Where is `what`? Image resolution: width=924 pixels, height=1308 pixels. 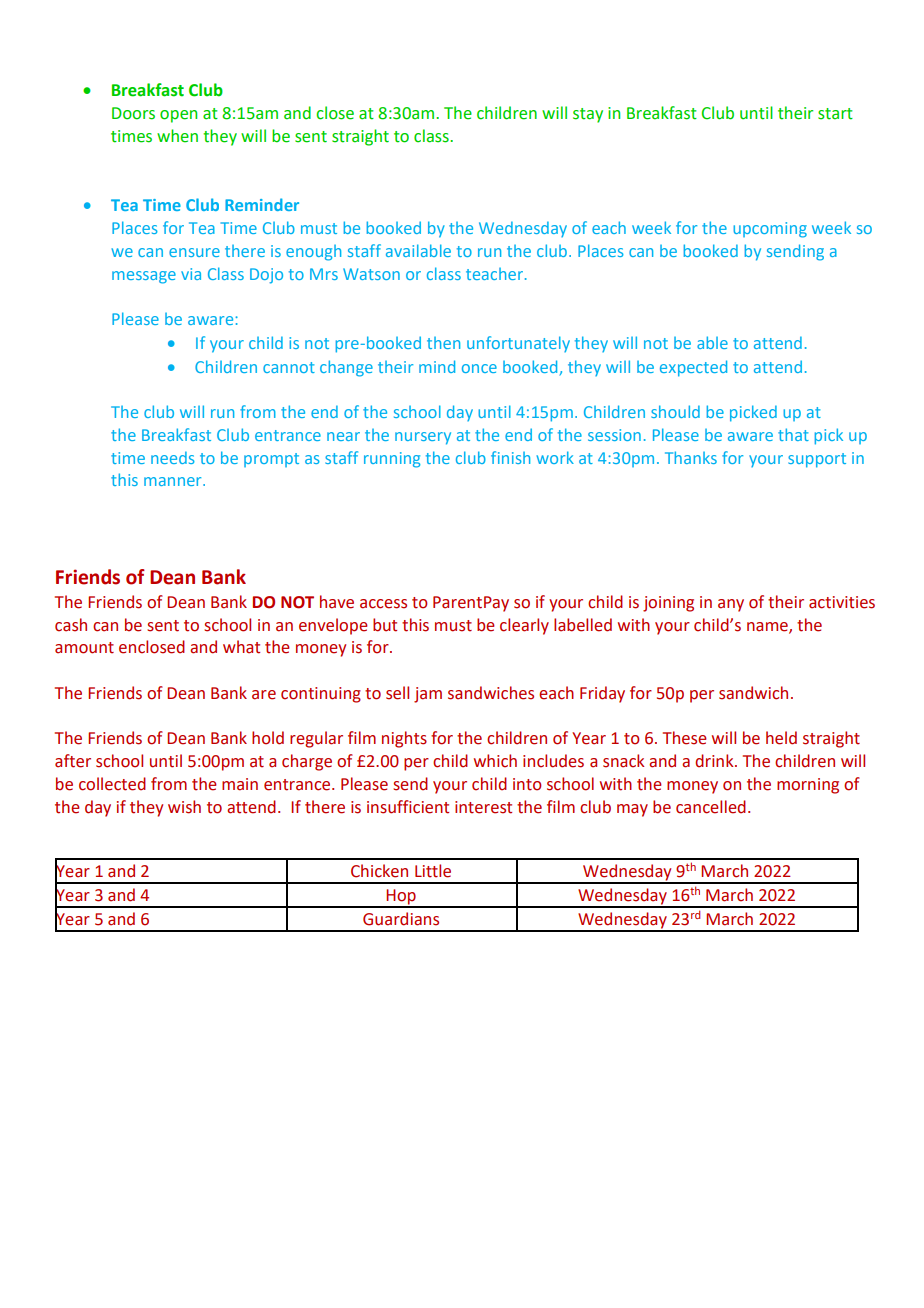 what is located at coordinates (241, 647).
